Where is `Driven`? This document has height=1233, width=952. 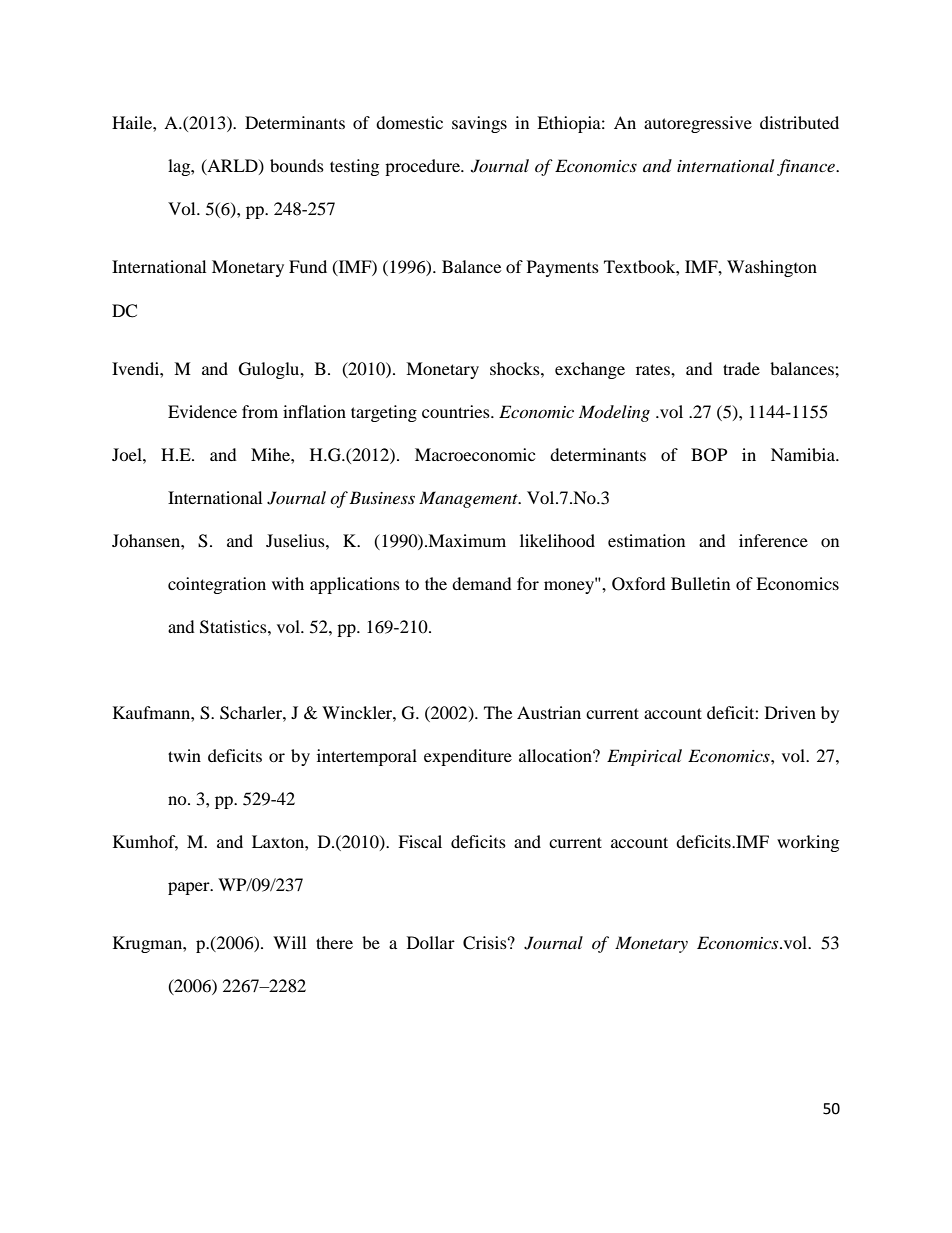 Driven is located at coordinates (790, 712).
